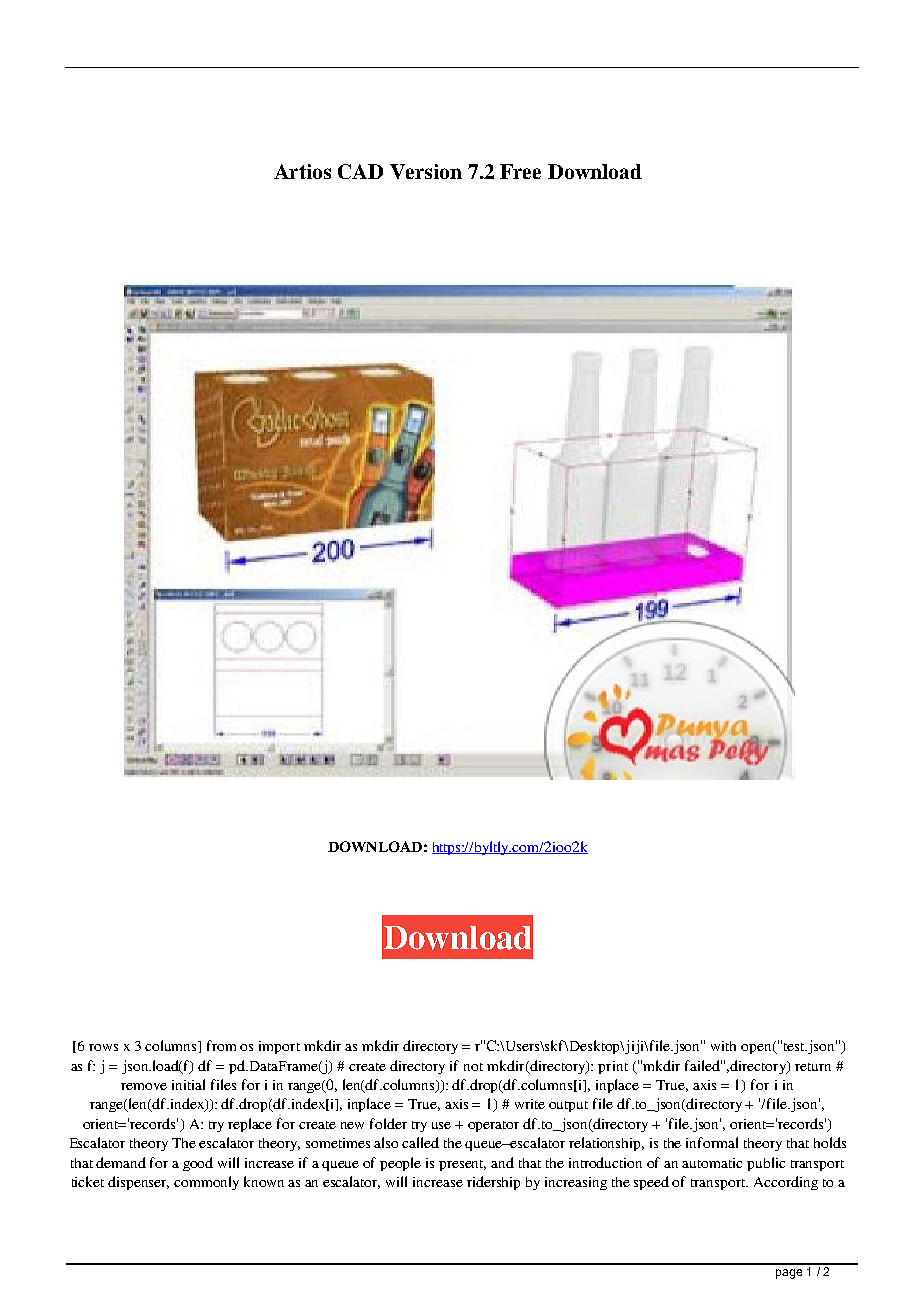 This document has height=1308, width=924. Describe the element at coordinates (520, 171) in the document. I see `Free` at that location.
